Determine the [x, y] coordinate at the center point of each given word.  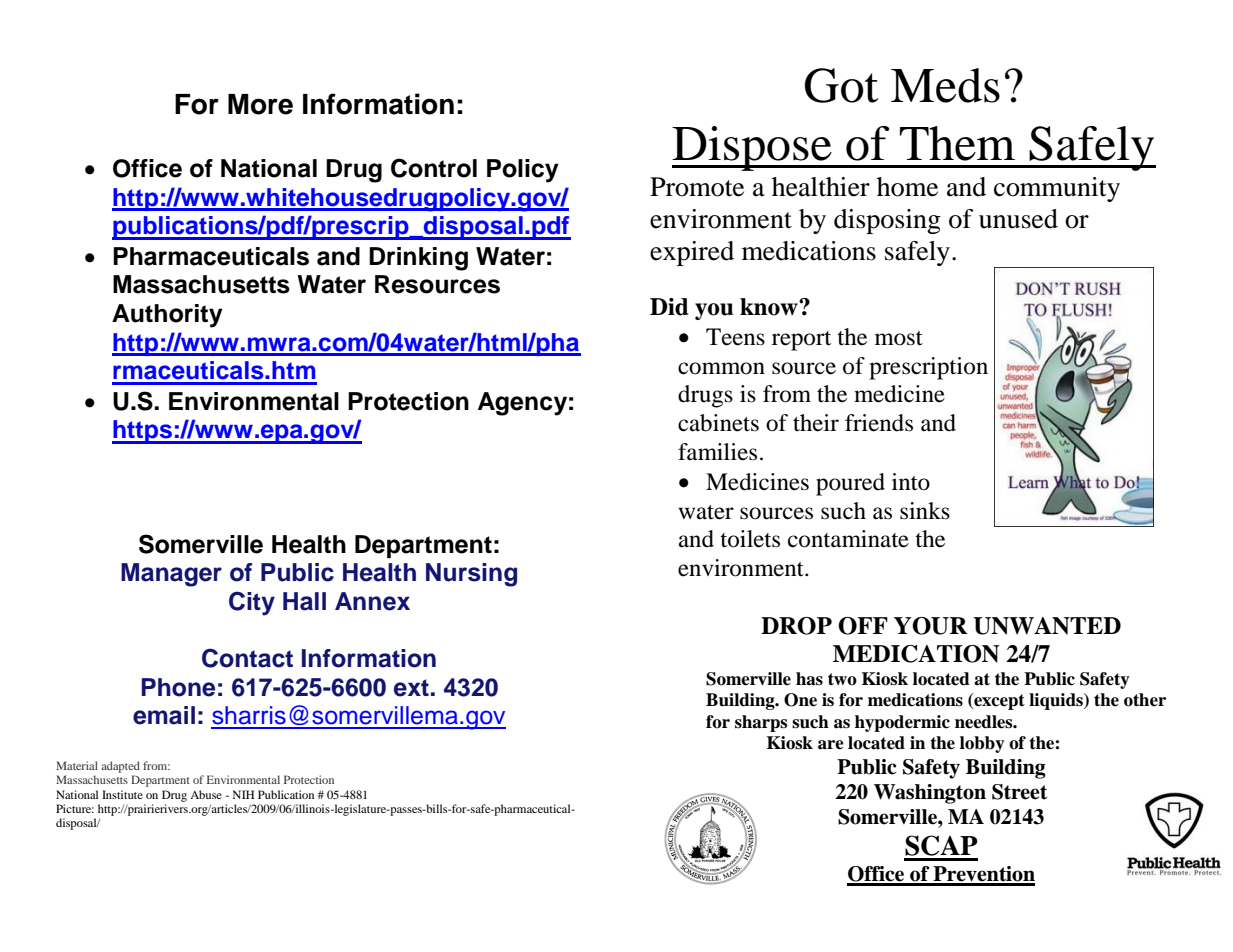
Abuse [206, 794]
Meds [945, 85]
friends [879, 423]
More [260, 104]
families [717, 452]
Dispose [753, 148]
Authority [167, 316]
